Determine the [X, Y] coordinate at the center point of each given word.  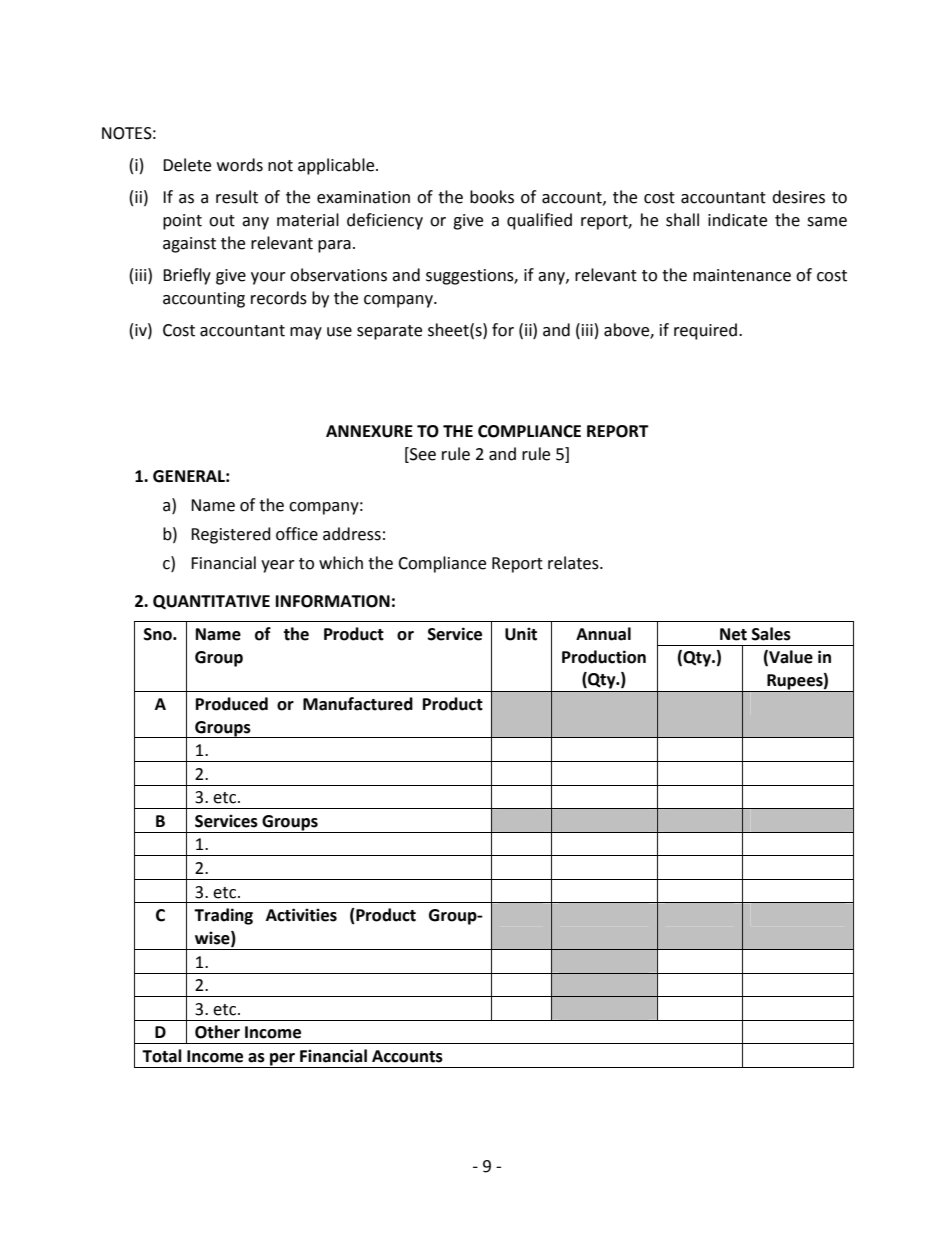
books [492, 197]
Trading [223, 916]
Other [217, 1032]
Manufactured [358, 704]
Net [733, 634]
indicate [737, 220]
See [422, 454]
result [237, 197]
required [707, 331]
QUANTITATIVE [211, 602]
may [306, 333]
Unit [521, 634]
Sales [771, 634]
